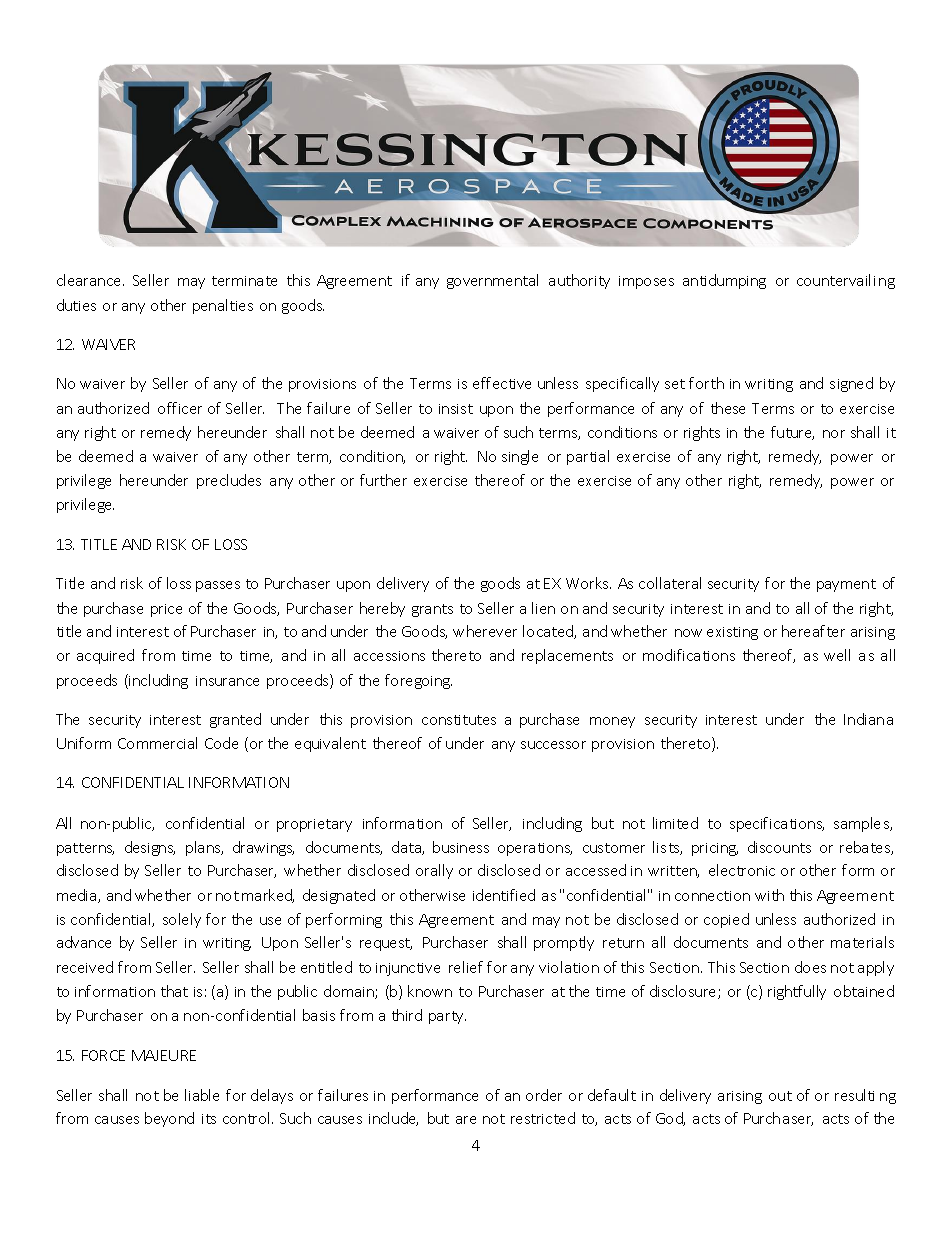 The image size is (952, 1233). Describe the element at coordinates (868, 719) in the screenshot. I see `Indiana` at that location.
